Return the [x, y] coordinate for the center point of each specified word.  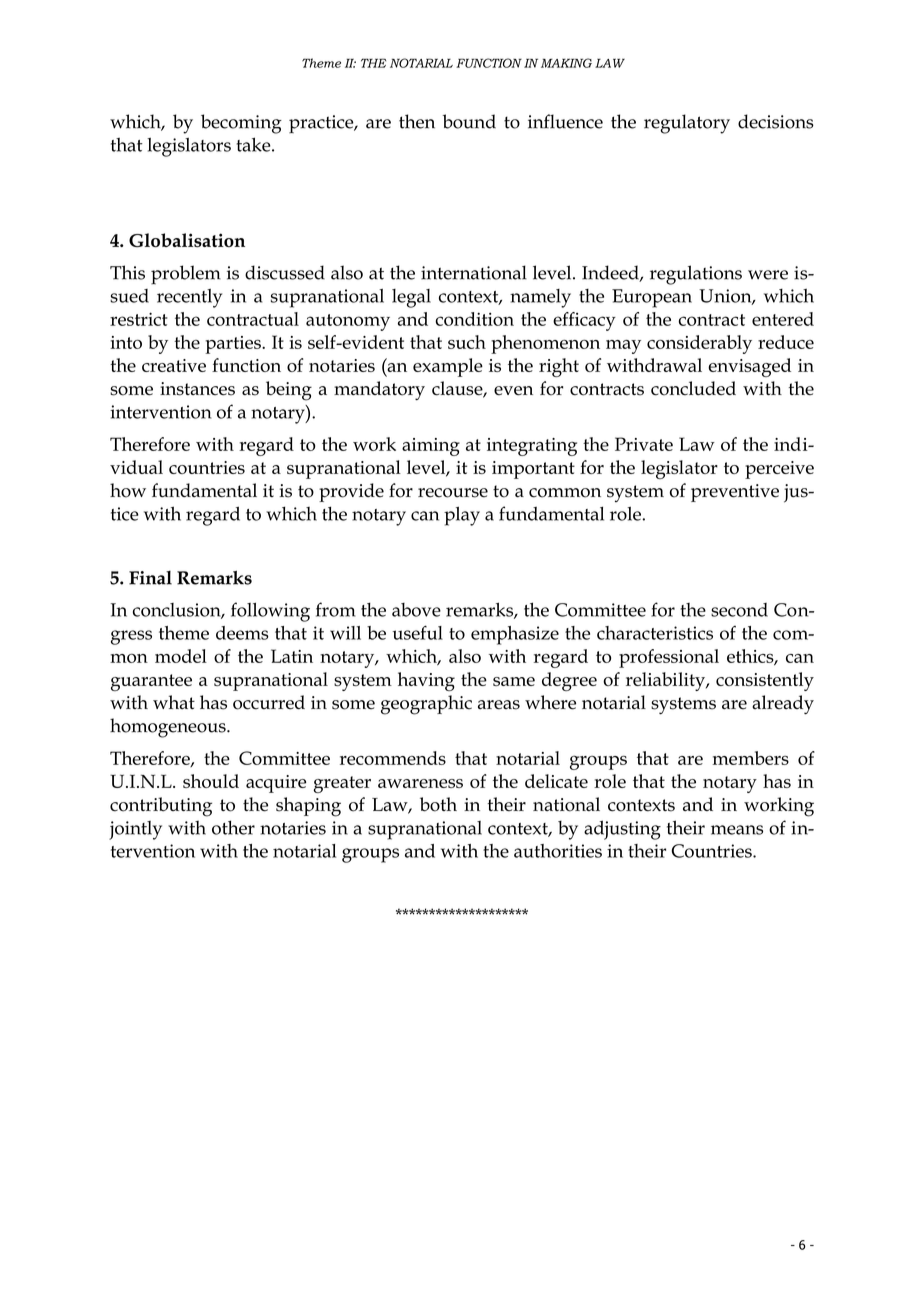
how [128, 490]
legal [411, 298]
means [737, 830]
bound [469, 121]
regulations [696, 275]
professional [669, 658]
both [438, 804]
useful [418, 632]
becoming [241, 124]
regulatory [687, 124]
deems [242, 633]
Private [644, 444]
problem [186, 275]
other [233, 827]
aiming [431, 447]
